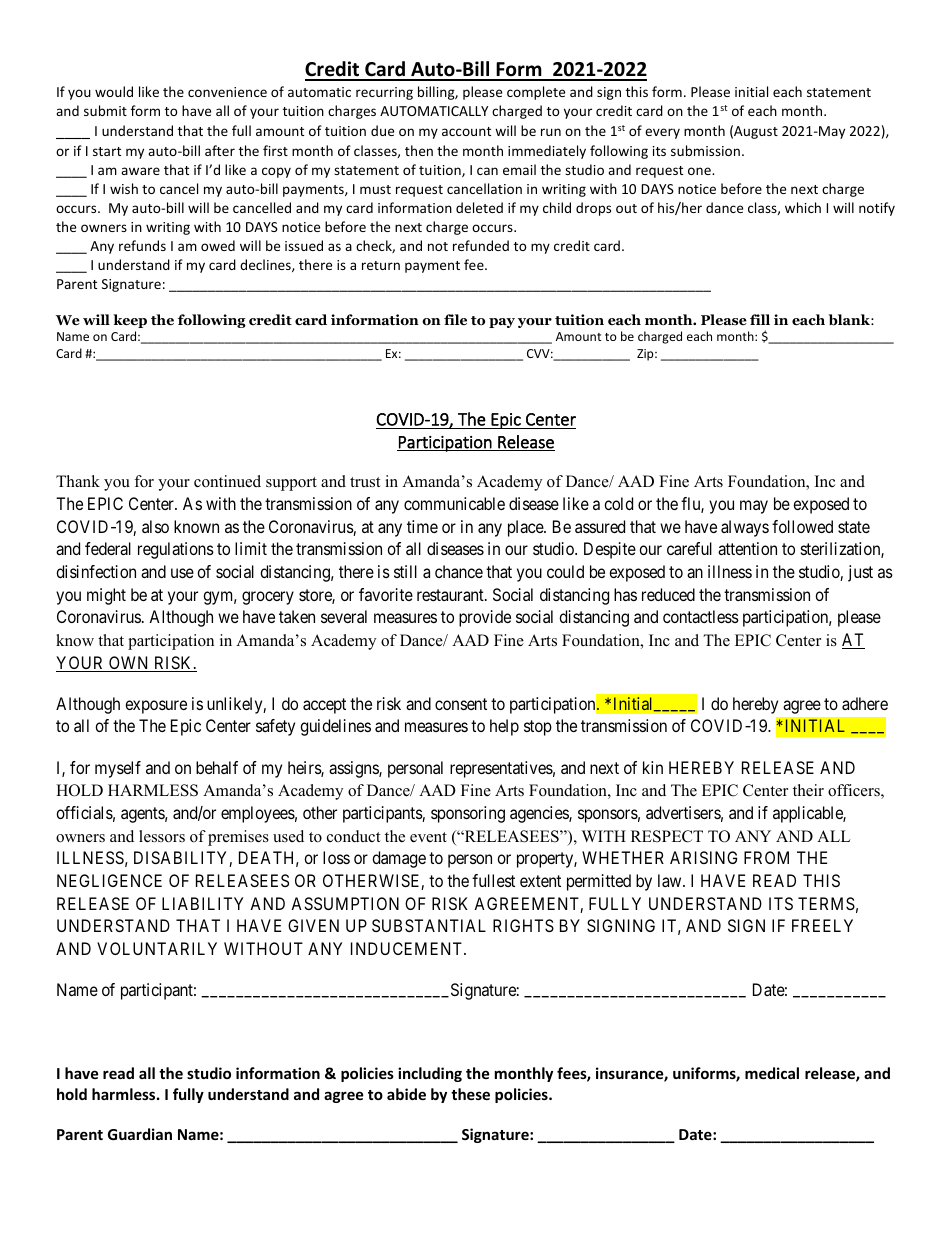 The width and height of the document is (952, 1233). What do you see at coordinates (466, 131) in the document?
I see `account` at bounding box center [466, 131].
